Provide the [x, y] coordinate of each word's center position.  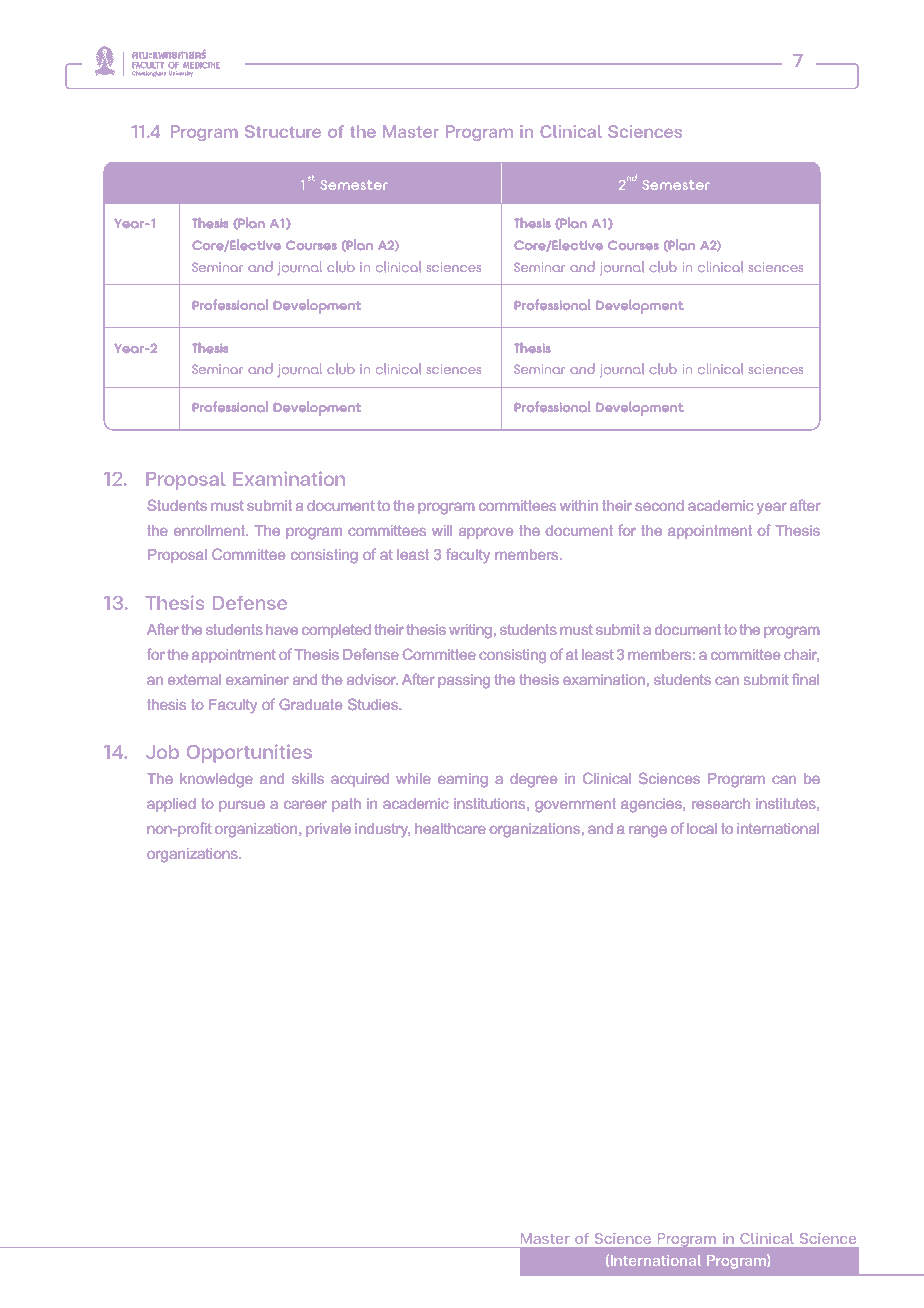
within [579, 505]
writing [470, 631]
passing [464, 681]
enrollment [210, 530]
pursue [242, 806]
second [660, 505]
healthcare [450, 828]
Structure [283, 131]
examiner [257, 679]
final [805, 679]
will [442, 530]
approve [486, 533]
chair [801, 655]
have [282, 629]
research [721, 803]
